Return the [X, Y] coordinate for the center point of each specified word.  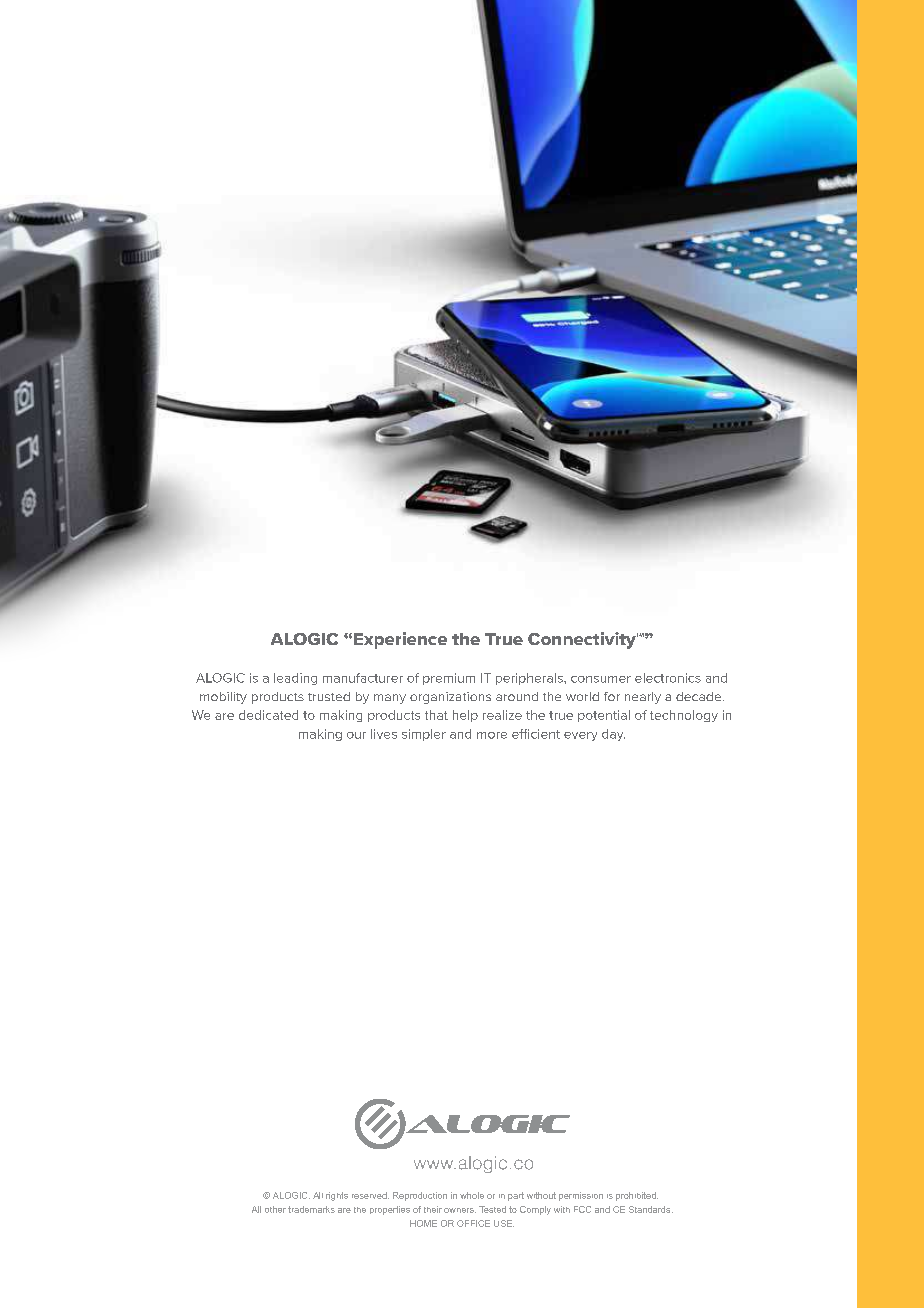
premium [449, 679]
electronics [668, 678]
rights [337, 1196]
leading [295, 679]
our [356, 735]
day [613, 735]
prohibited [637, 1196]
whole [472, 1195]
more [492, 735]
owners [460, 1210]
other [275, 1209]
